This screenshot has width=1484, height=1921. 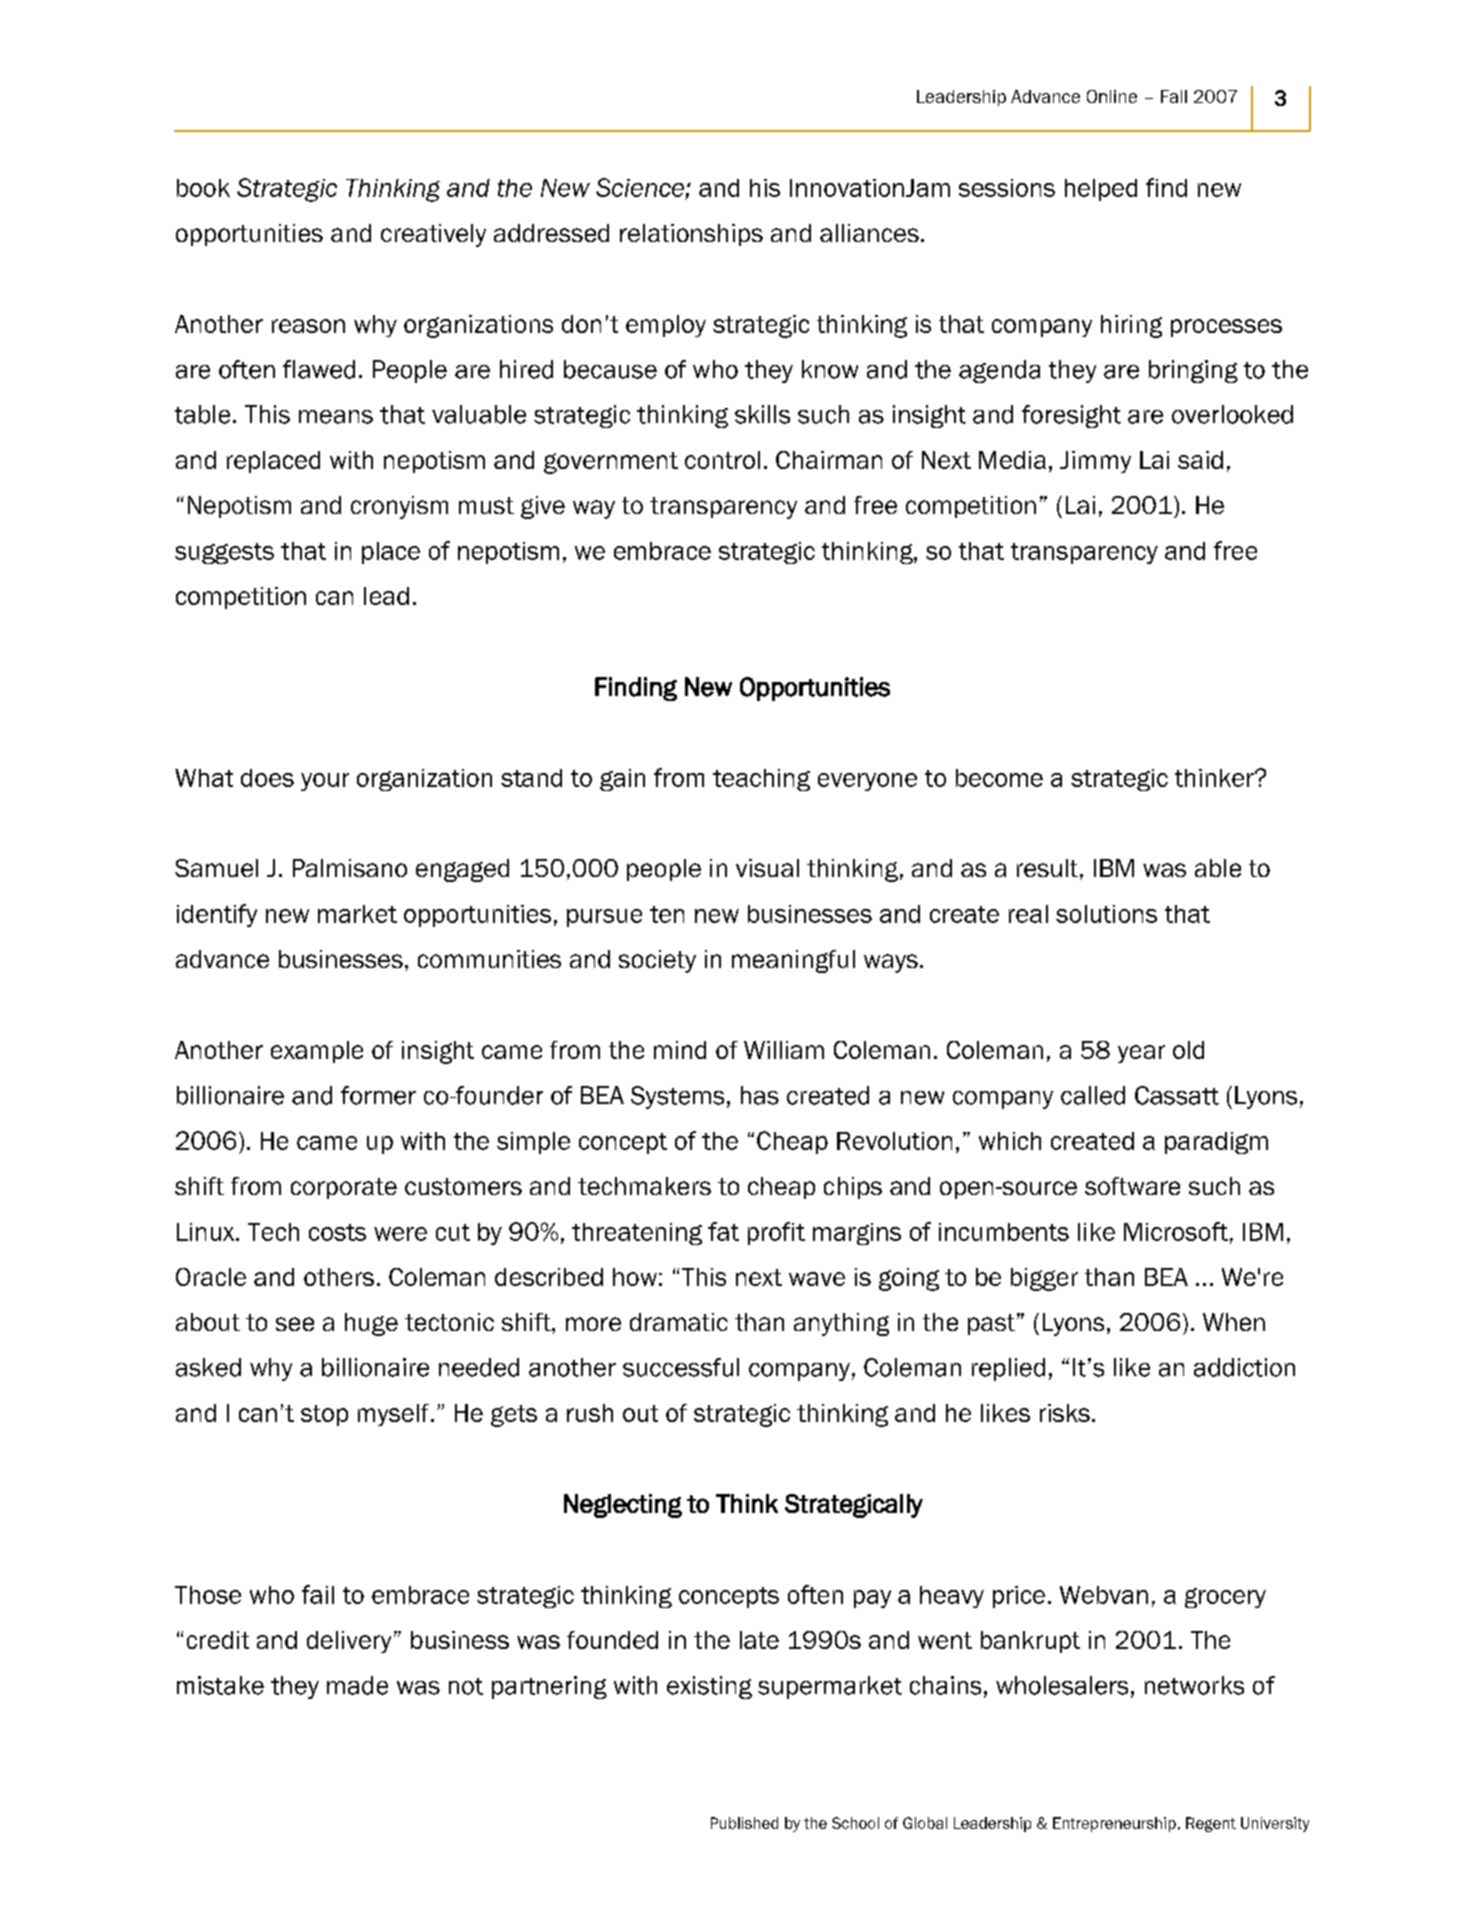 I want to click on control, so click(x=722, y=460).
